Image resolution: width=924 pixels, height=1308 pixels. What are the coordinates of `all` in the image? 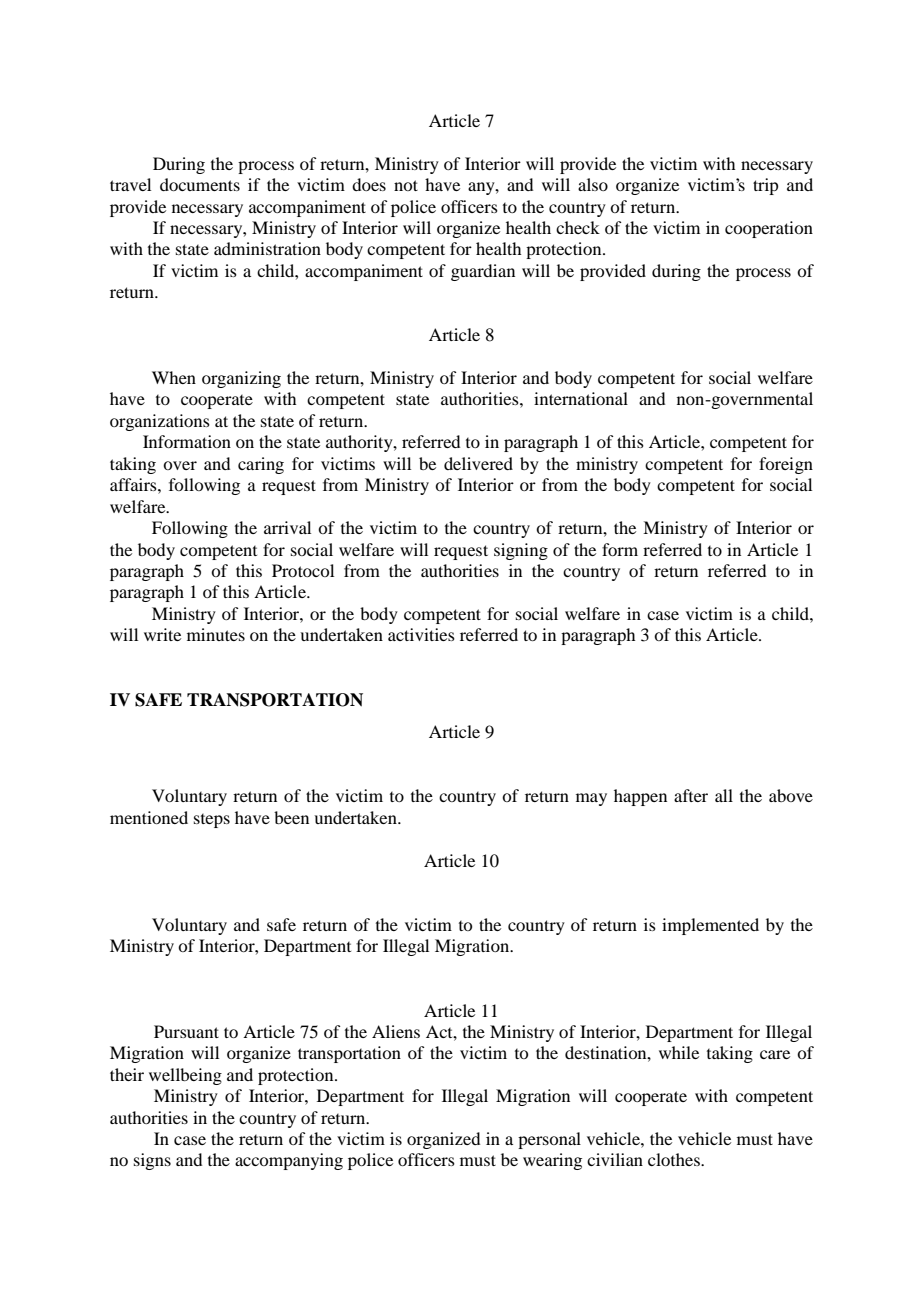 It's located at (724, 795).
